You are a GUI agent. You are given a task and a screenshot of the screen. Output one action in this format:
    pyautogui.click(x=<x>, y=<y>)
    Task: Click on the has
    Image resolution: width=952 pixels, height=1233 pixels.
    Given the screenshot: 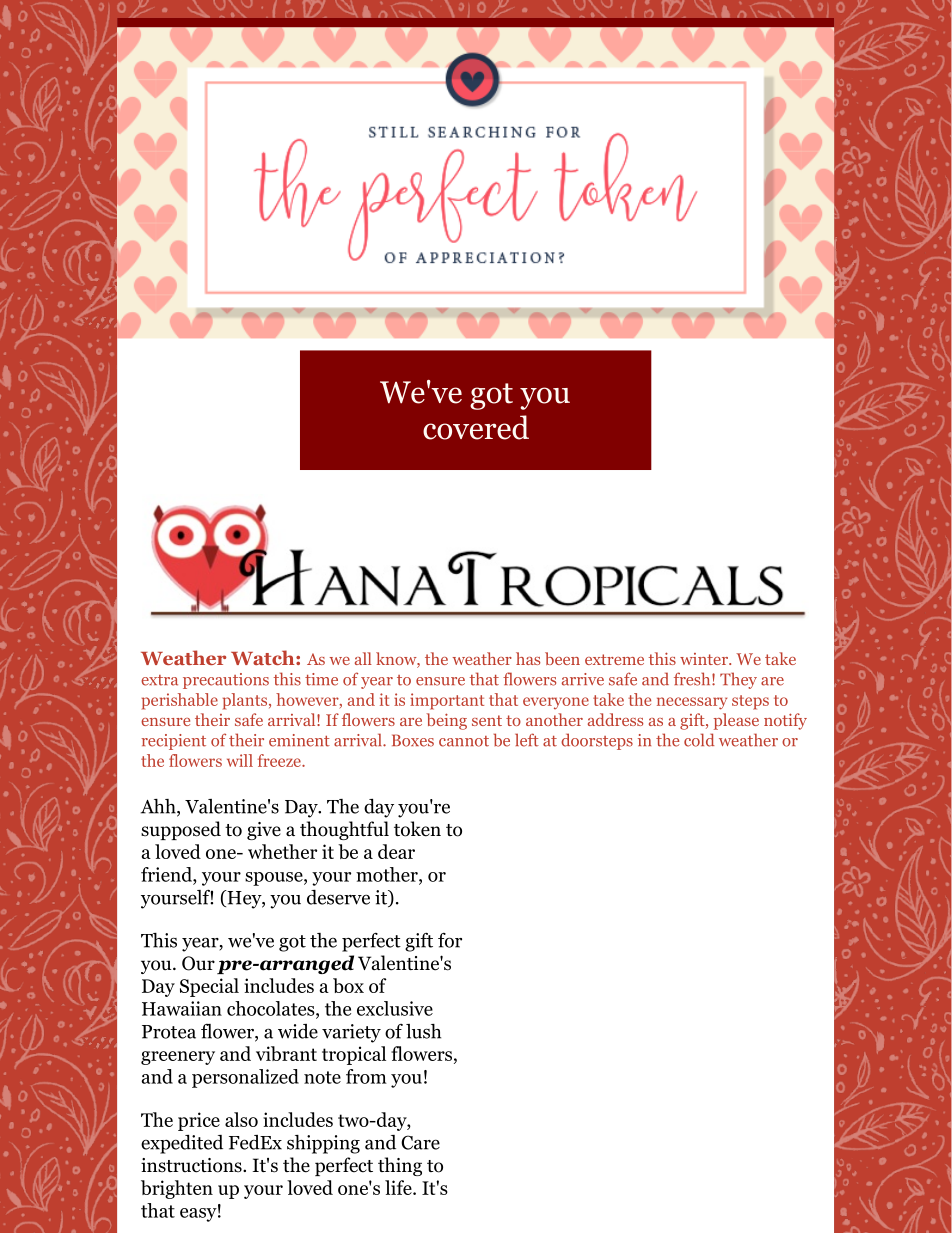 What is the action you would take?
    pyautogui.click(x=528, y=658)
